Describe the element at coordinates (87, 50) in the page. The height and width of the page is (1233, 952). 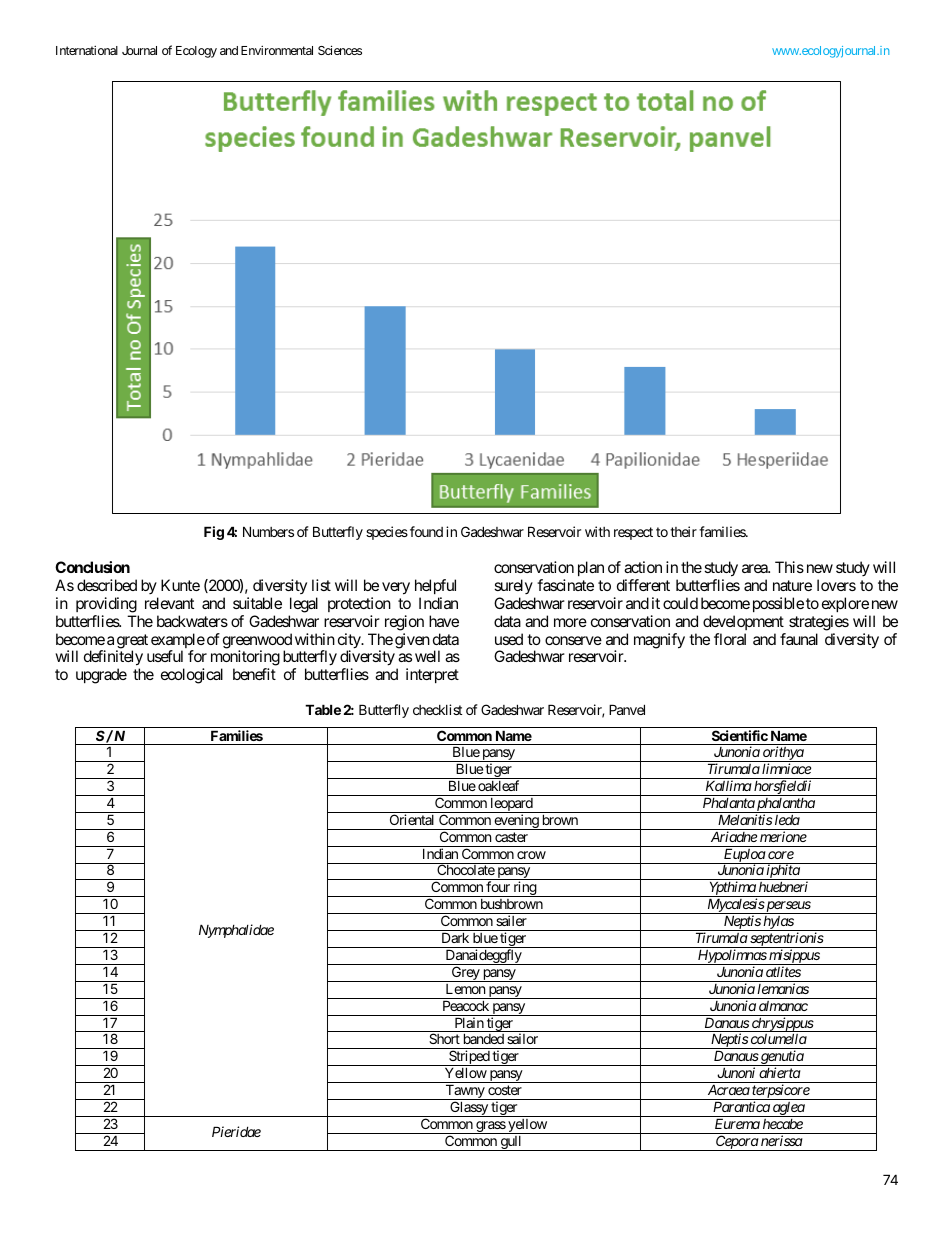
I see `International` at that location.
